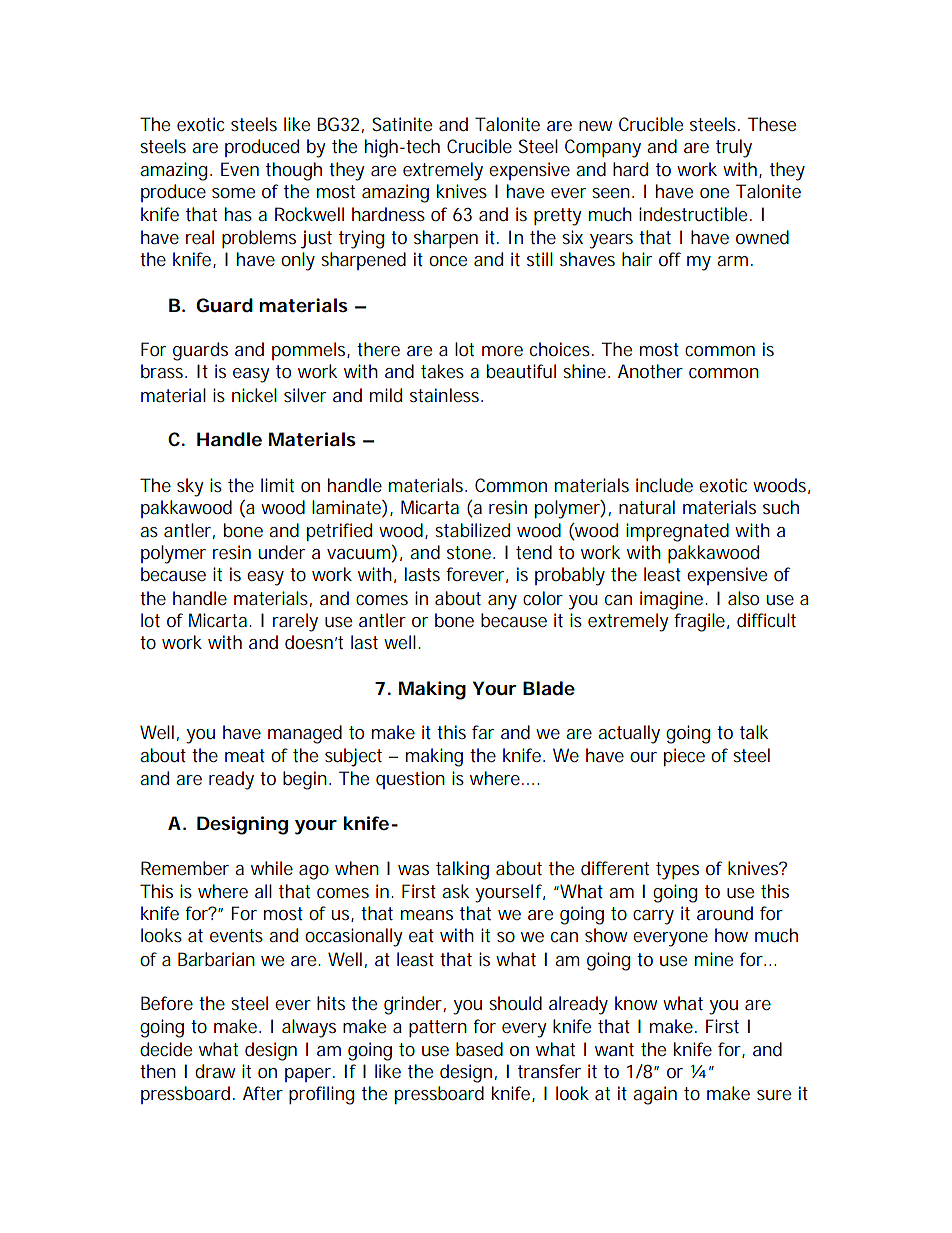  I want to click on limit, so click(277, 485).
